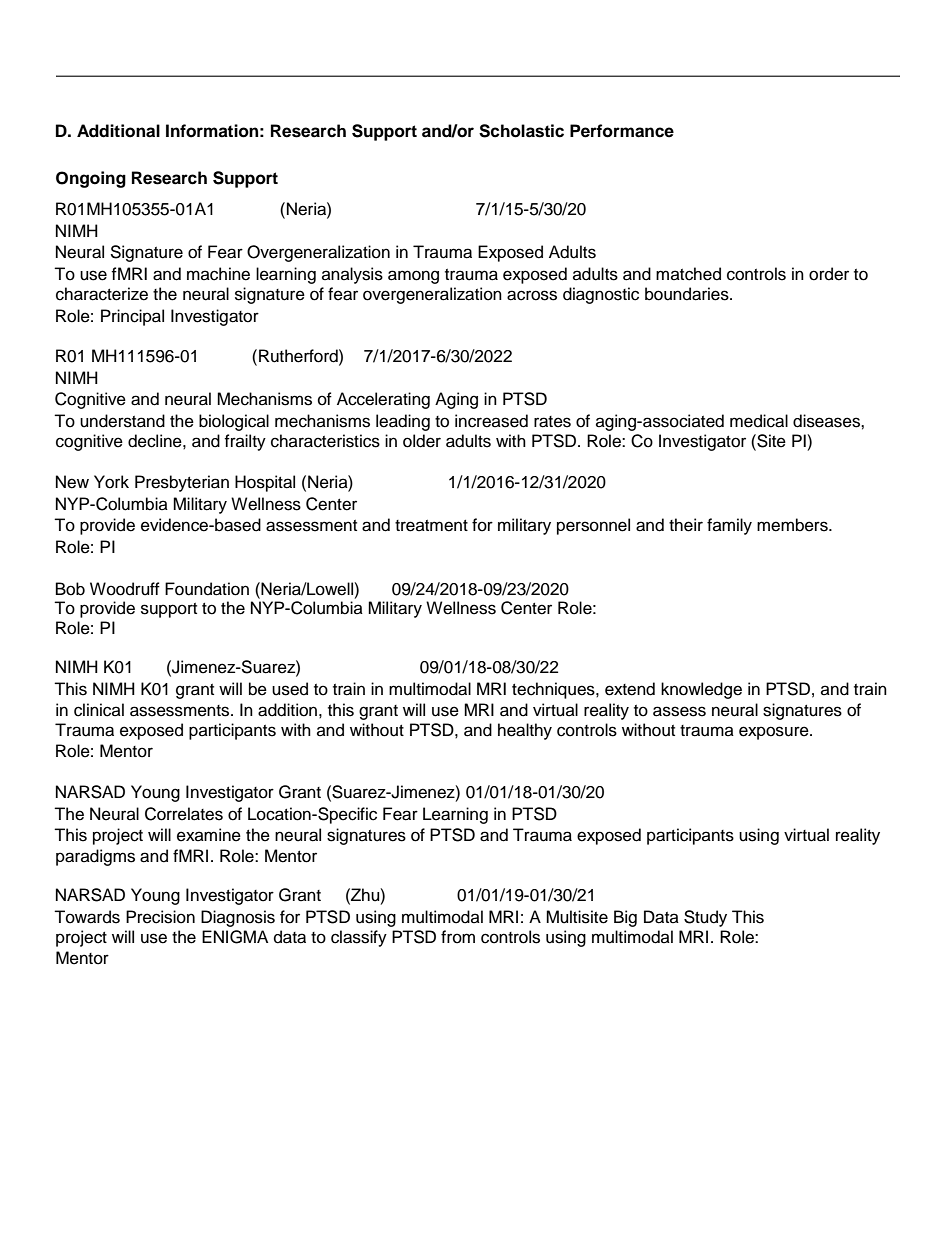 The image size is (952, 1233). I want to click on Ongoing, so click(91, 179).
